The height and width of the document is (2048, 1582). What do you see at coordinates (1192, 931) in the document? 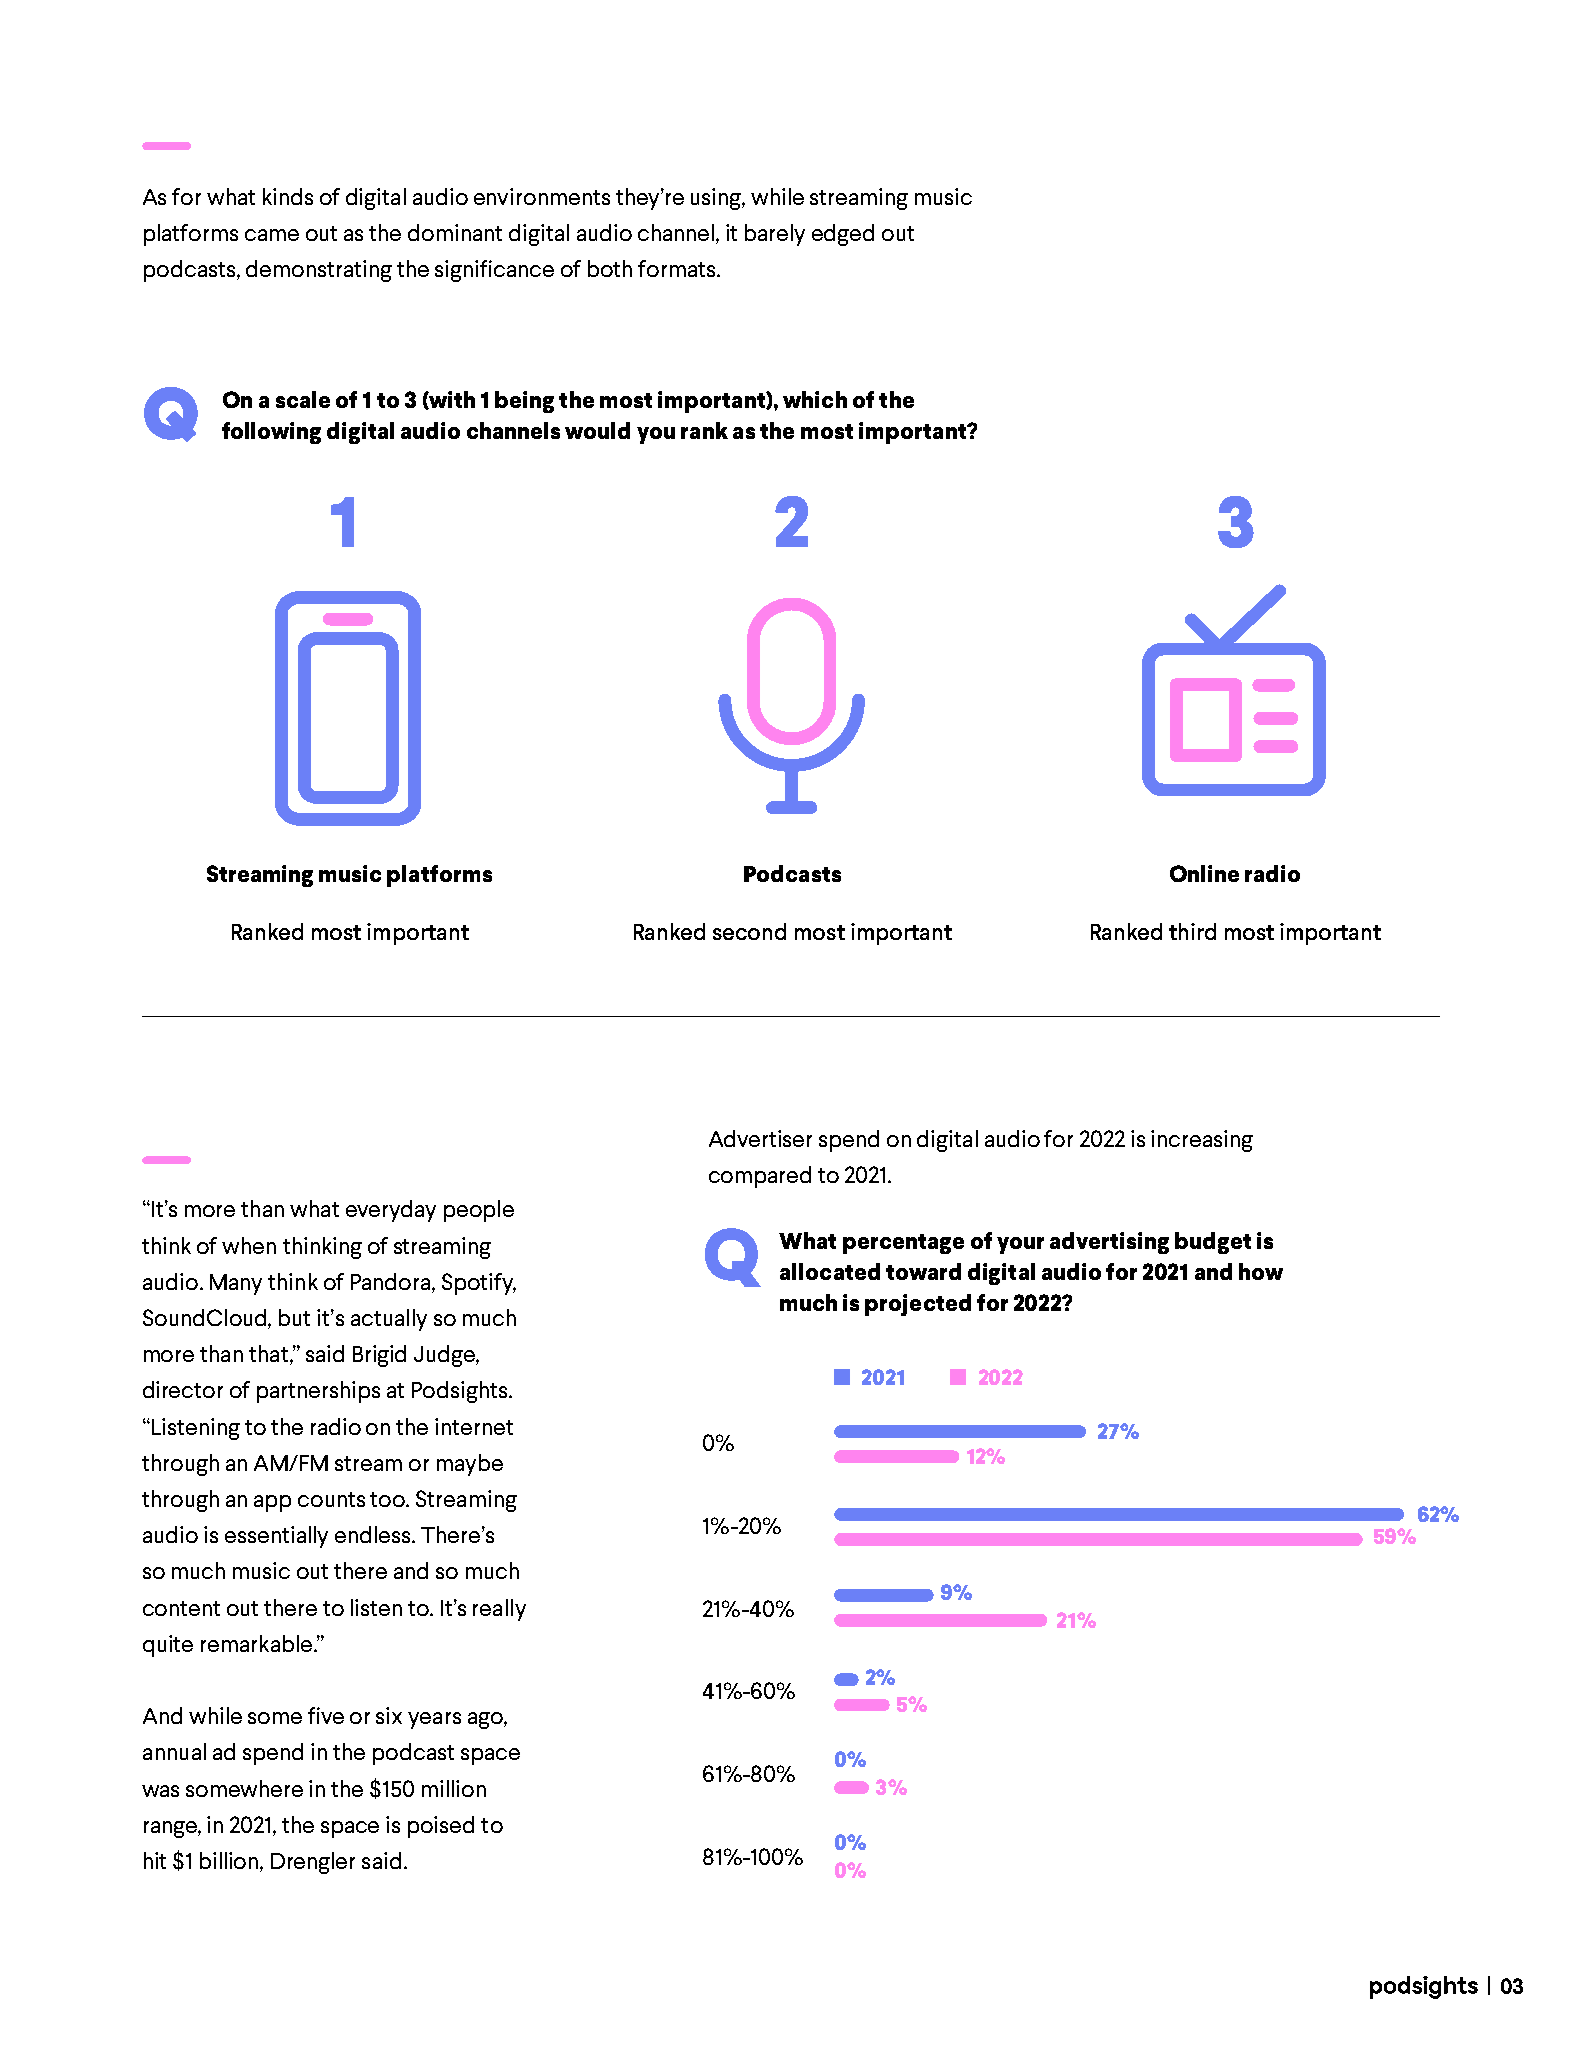
I see `third` at bounding box center [1192, 931].
